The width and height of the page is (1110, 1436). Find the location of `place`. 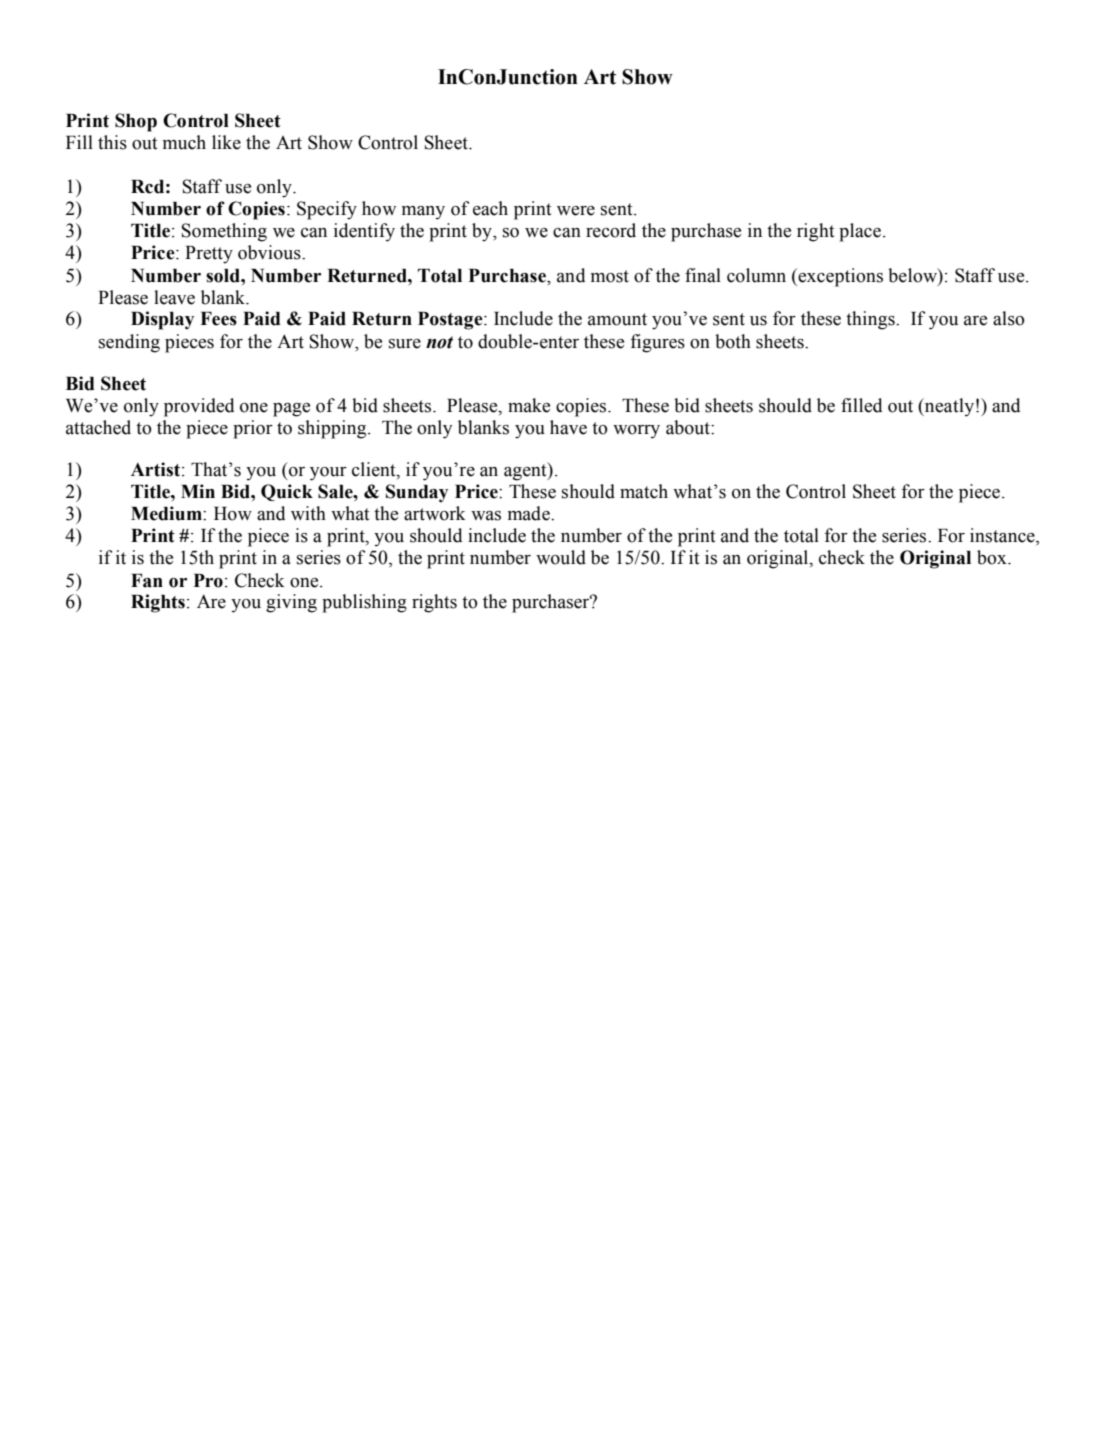

place is located at coordinates (861, 232).
